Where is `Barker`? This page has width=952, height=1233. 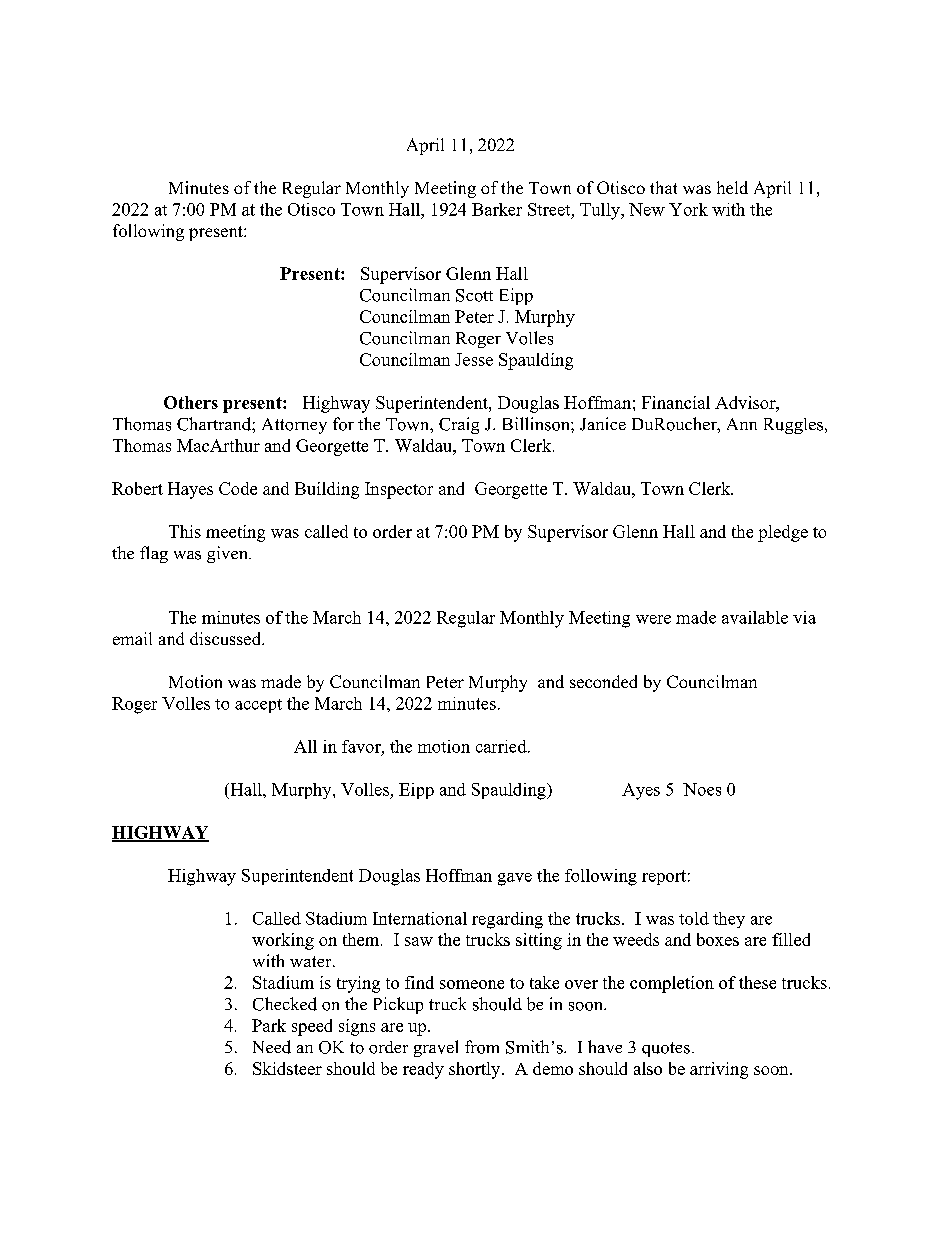
Barker is located at coordinates (497, 209).
